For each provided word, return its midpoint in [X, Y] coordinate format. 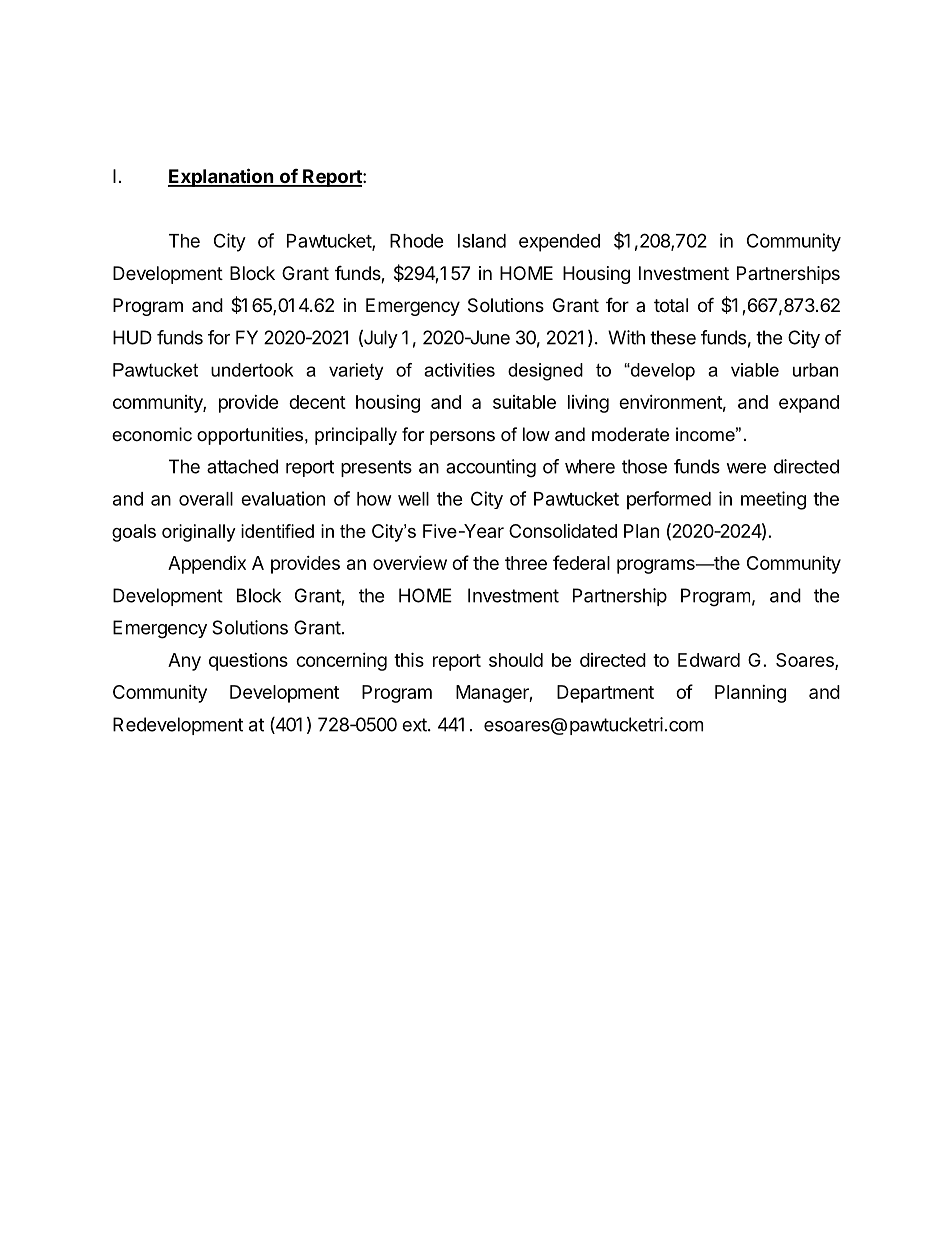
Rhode [417, 241]
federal [581, 562]
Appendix [207, 565]
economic [152, 434]
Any [184, 662]
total [671, 305]
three [526, 563]
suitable [524, 402]
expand [809, 404]
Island [482, 241]
